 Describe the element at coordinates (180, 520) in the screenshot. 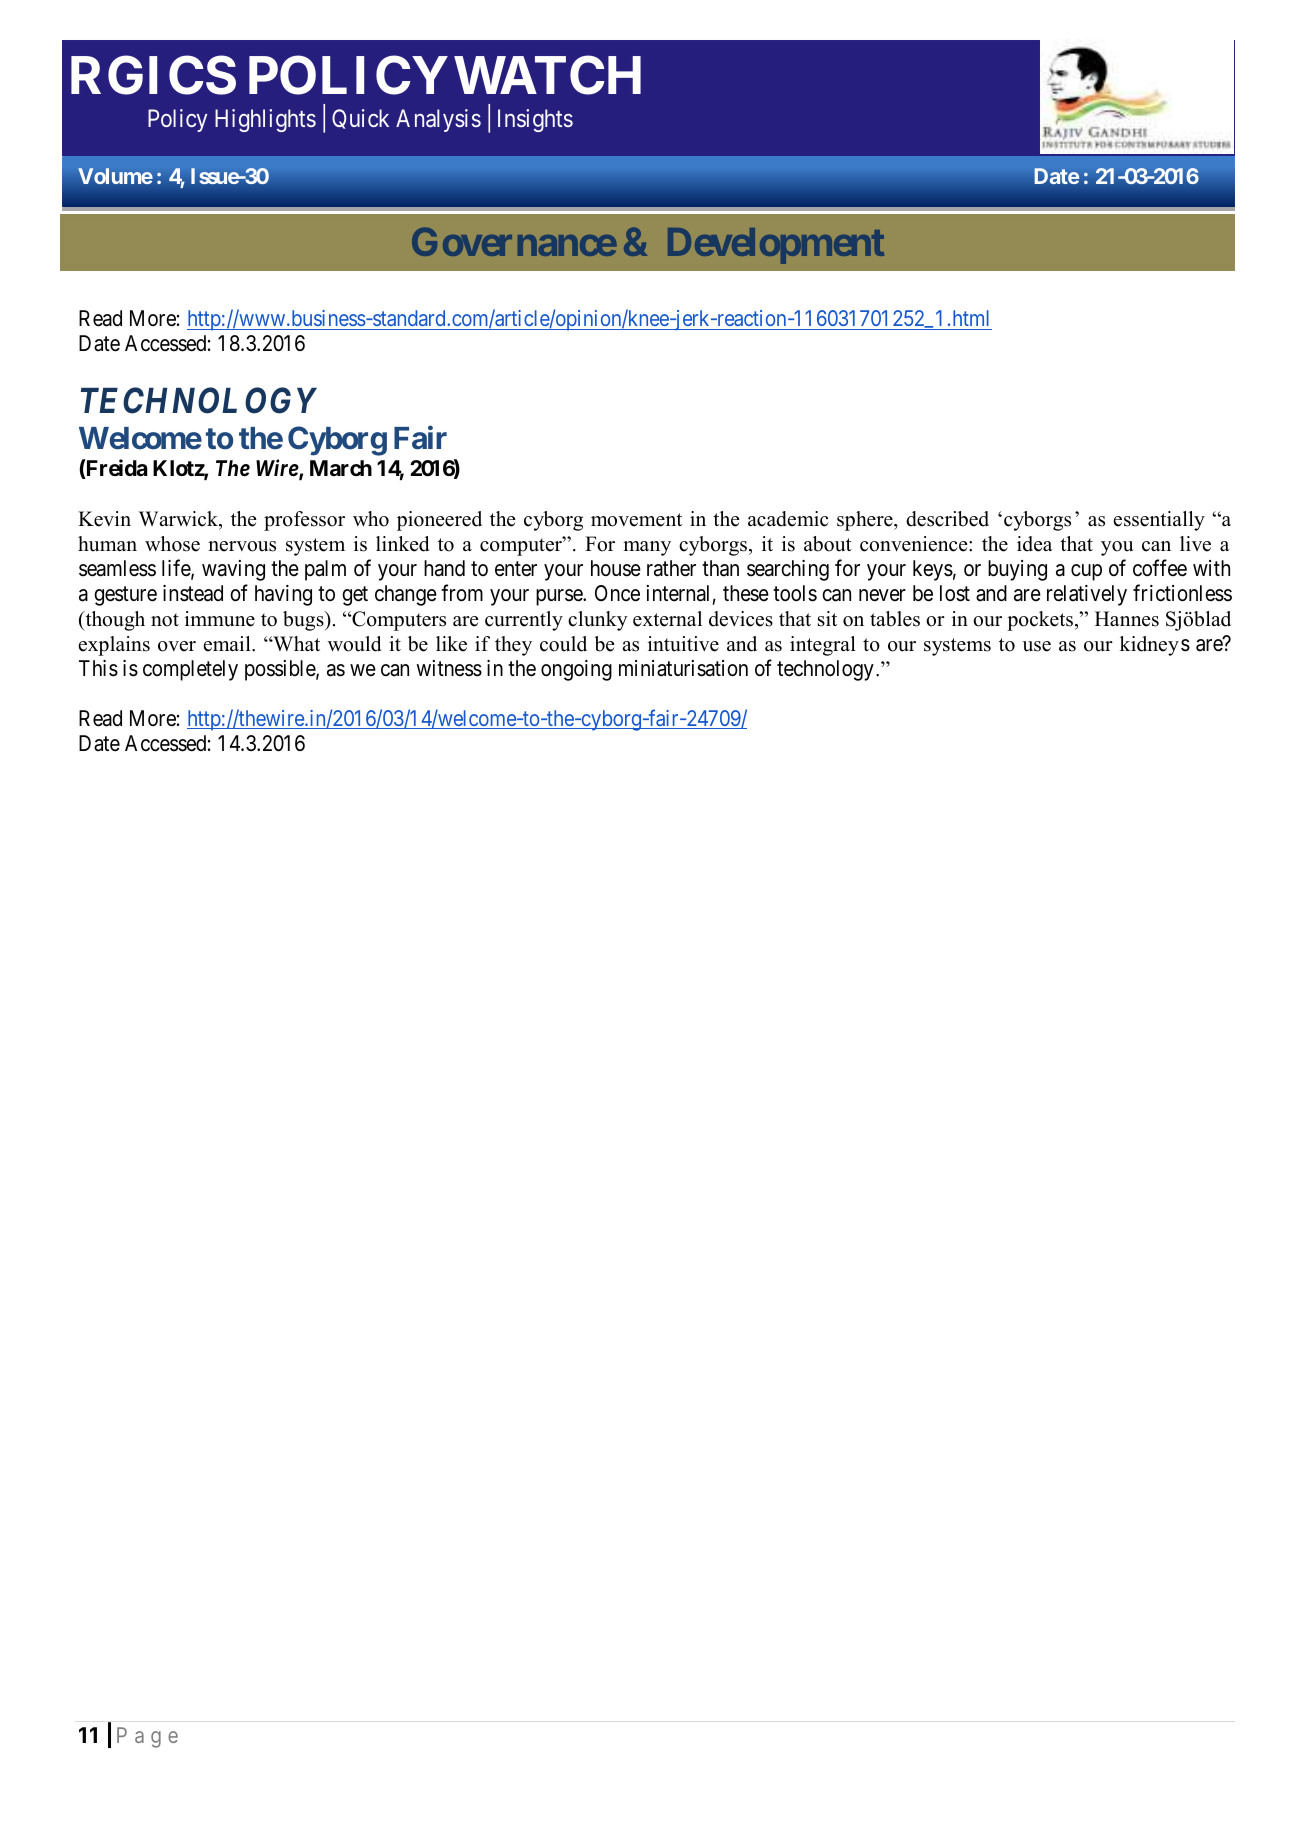

I see `Warwick` at that location.
